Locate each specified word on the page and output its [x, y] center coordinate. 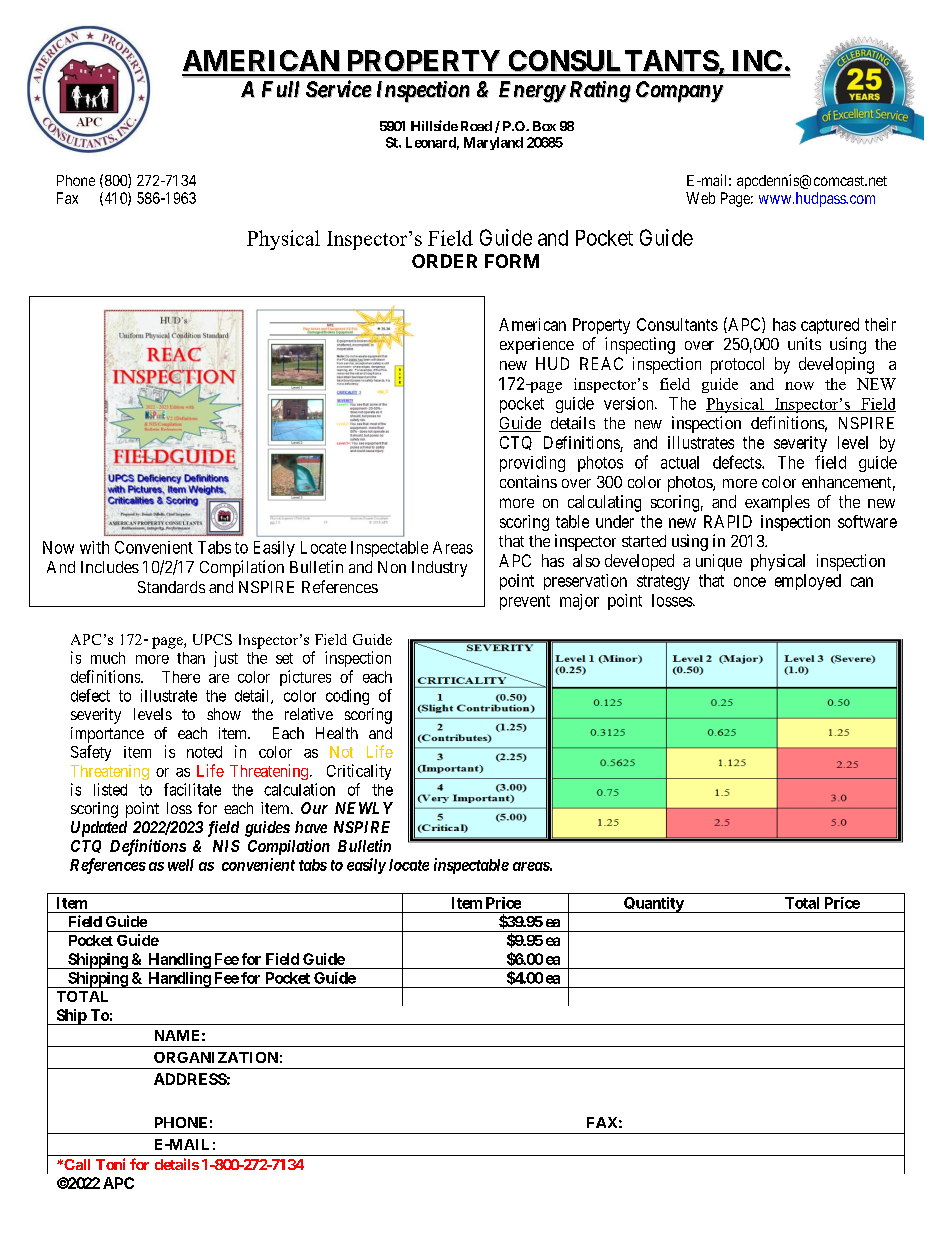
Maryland [493, 143]
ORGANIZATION [216, 1057]
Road [476, 126]
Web [700, 198]
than [191, 658]
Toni [110, 1164]
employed [808, 582]
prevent [525, 602]
